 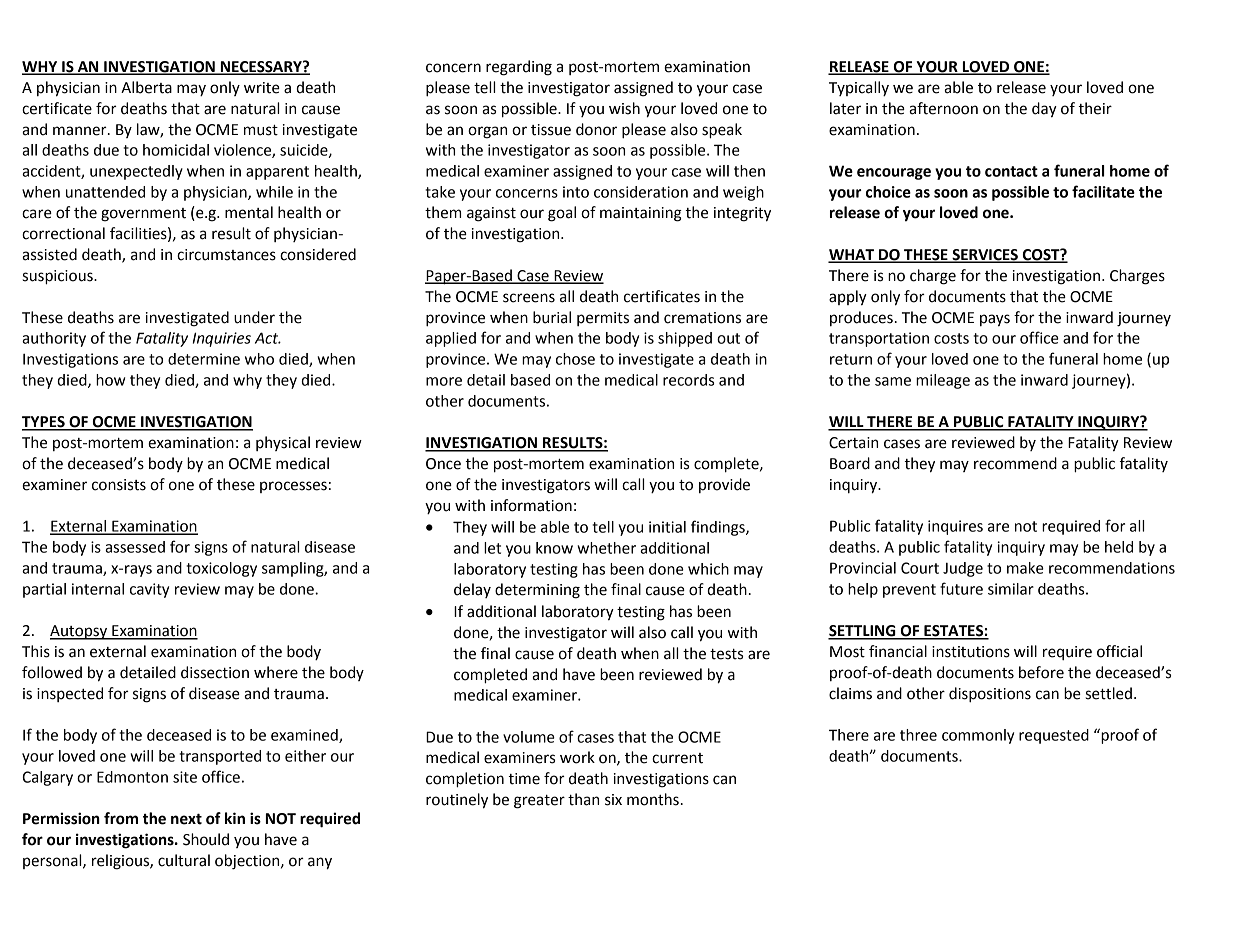 I want to click on wish, so click(x=624, y=108).
